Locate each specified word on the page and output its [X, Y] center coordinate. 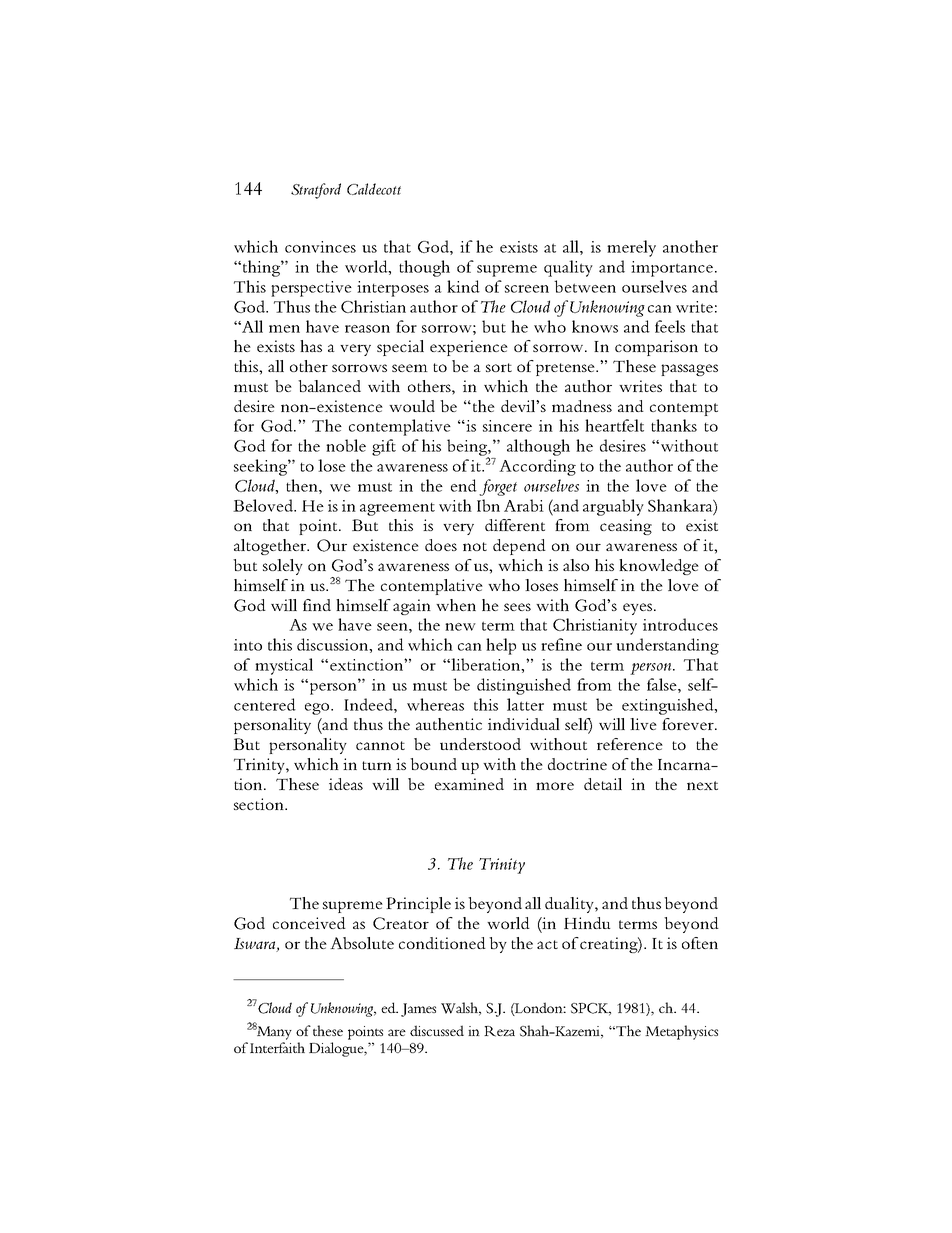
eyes [637, 609]
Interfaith [277, 1047]
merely [631, 248]
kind [463, 286]
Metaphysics [681, 1032]
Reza [499, 1031]
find [317, 605]
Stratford [316, 191]
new [460, 627]
